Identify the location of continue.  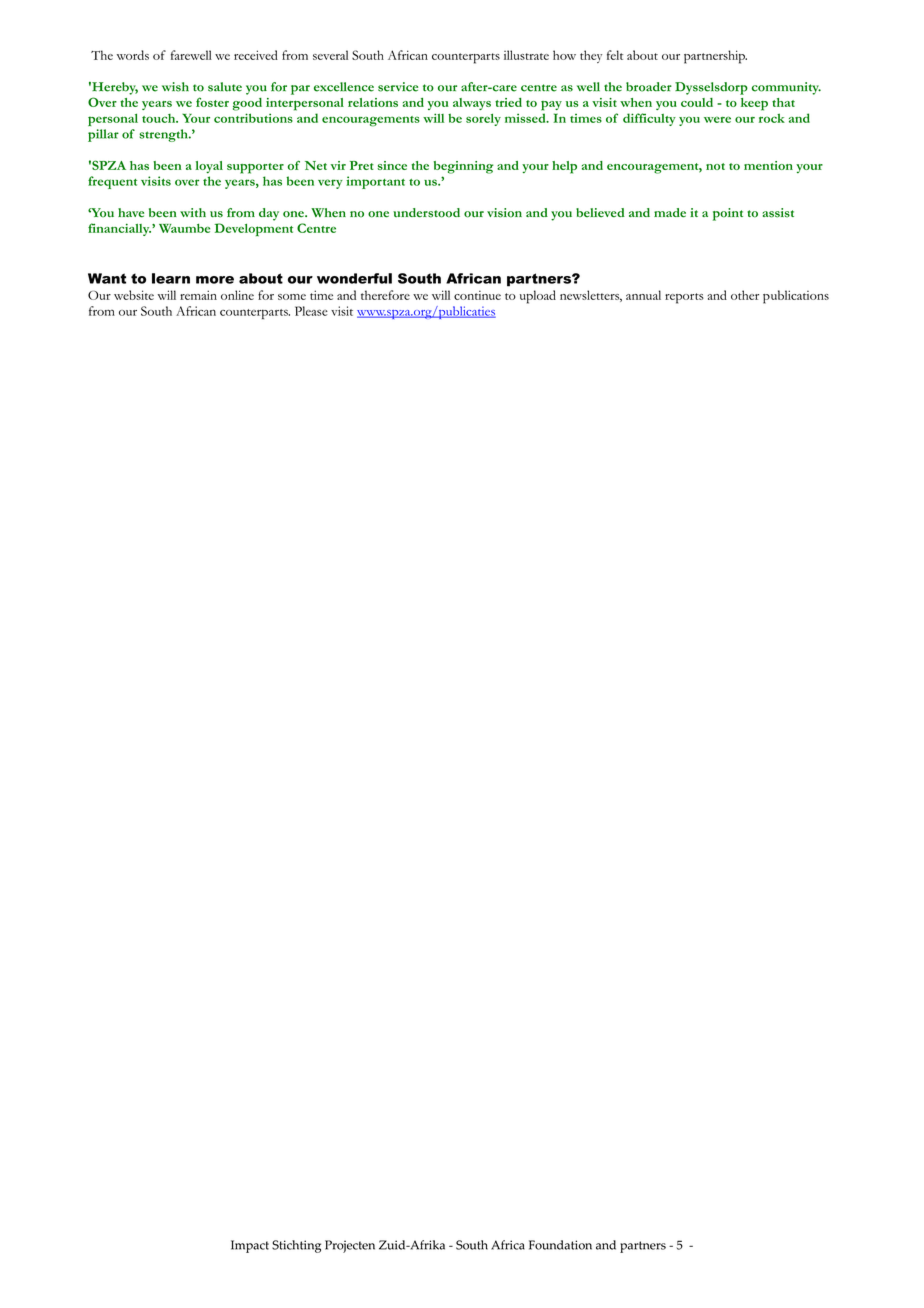
(477, 295).
